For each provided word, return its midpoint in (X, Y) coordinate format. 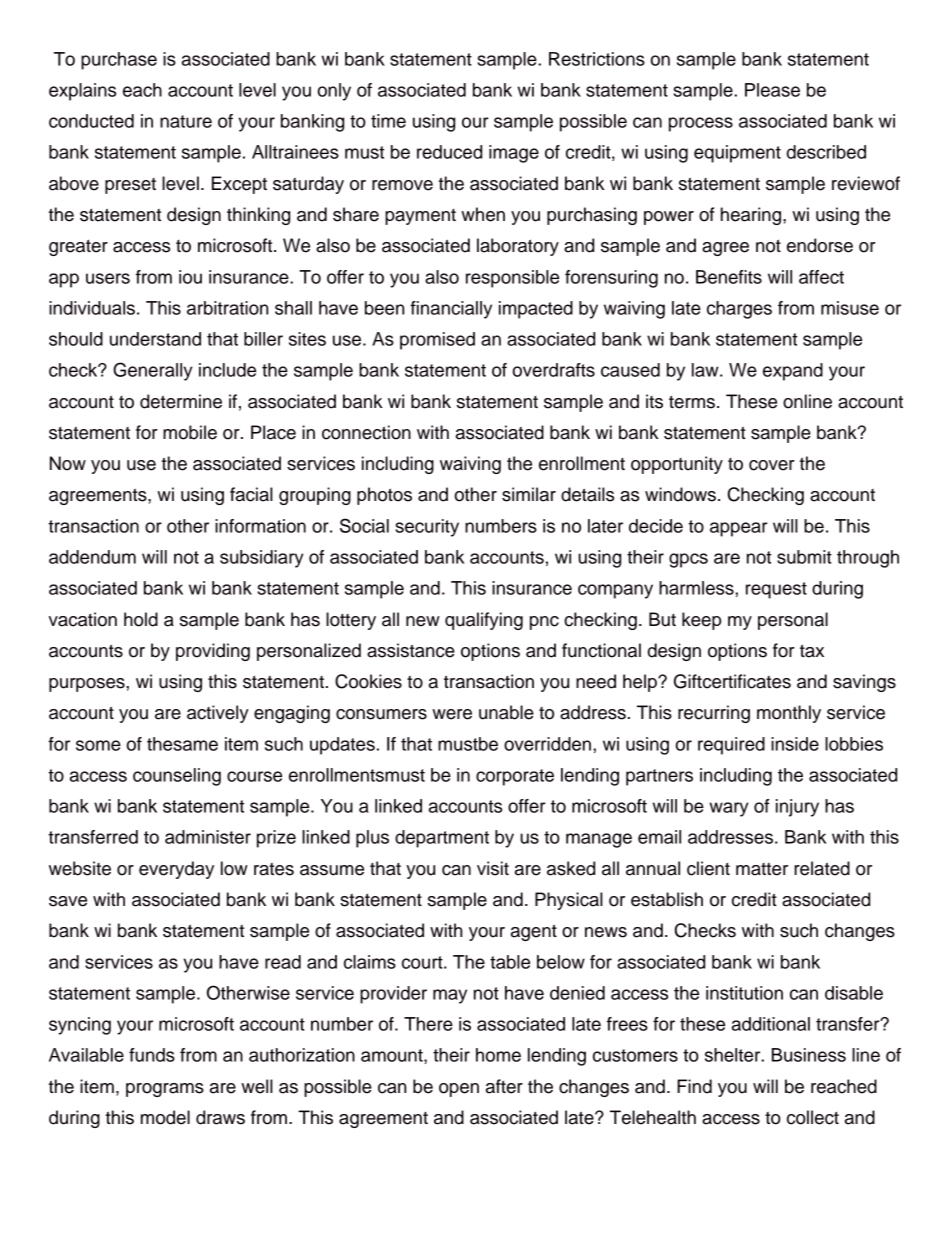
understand (155, 339)
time (388, 121)
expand (793, 372)
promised (437, 341)
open (459, 1090)
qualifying (484, 621)
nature (186, 121)
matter (762, 869)
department (442, 839)
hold (141, 619)
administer (208, 837)
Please (772, 90)
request (776, 590)
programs (165, 1090)
